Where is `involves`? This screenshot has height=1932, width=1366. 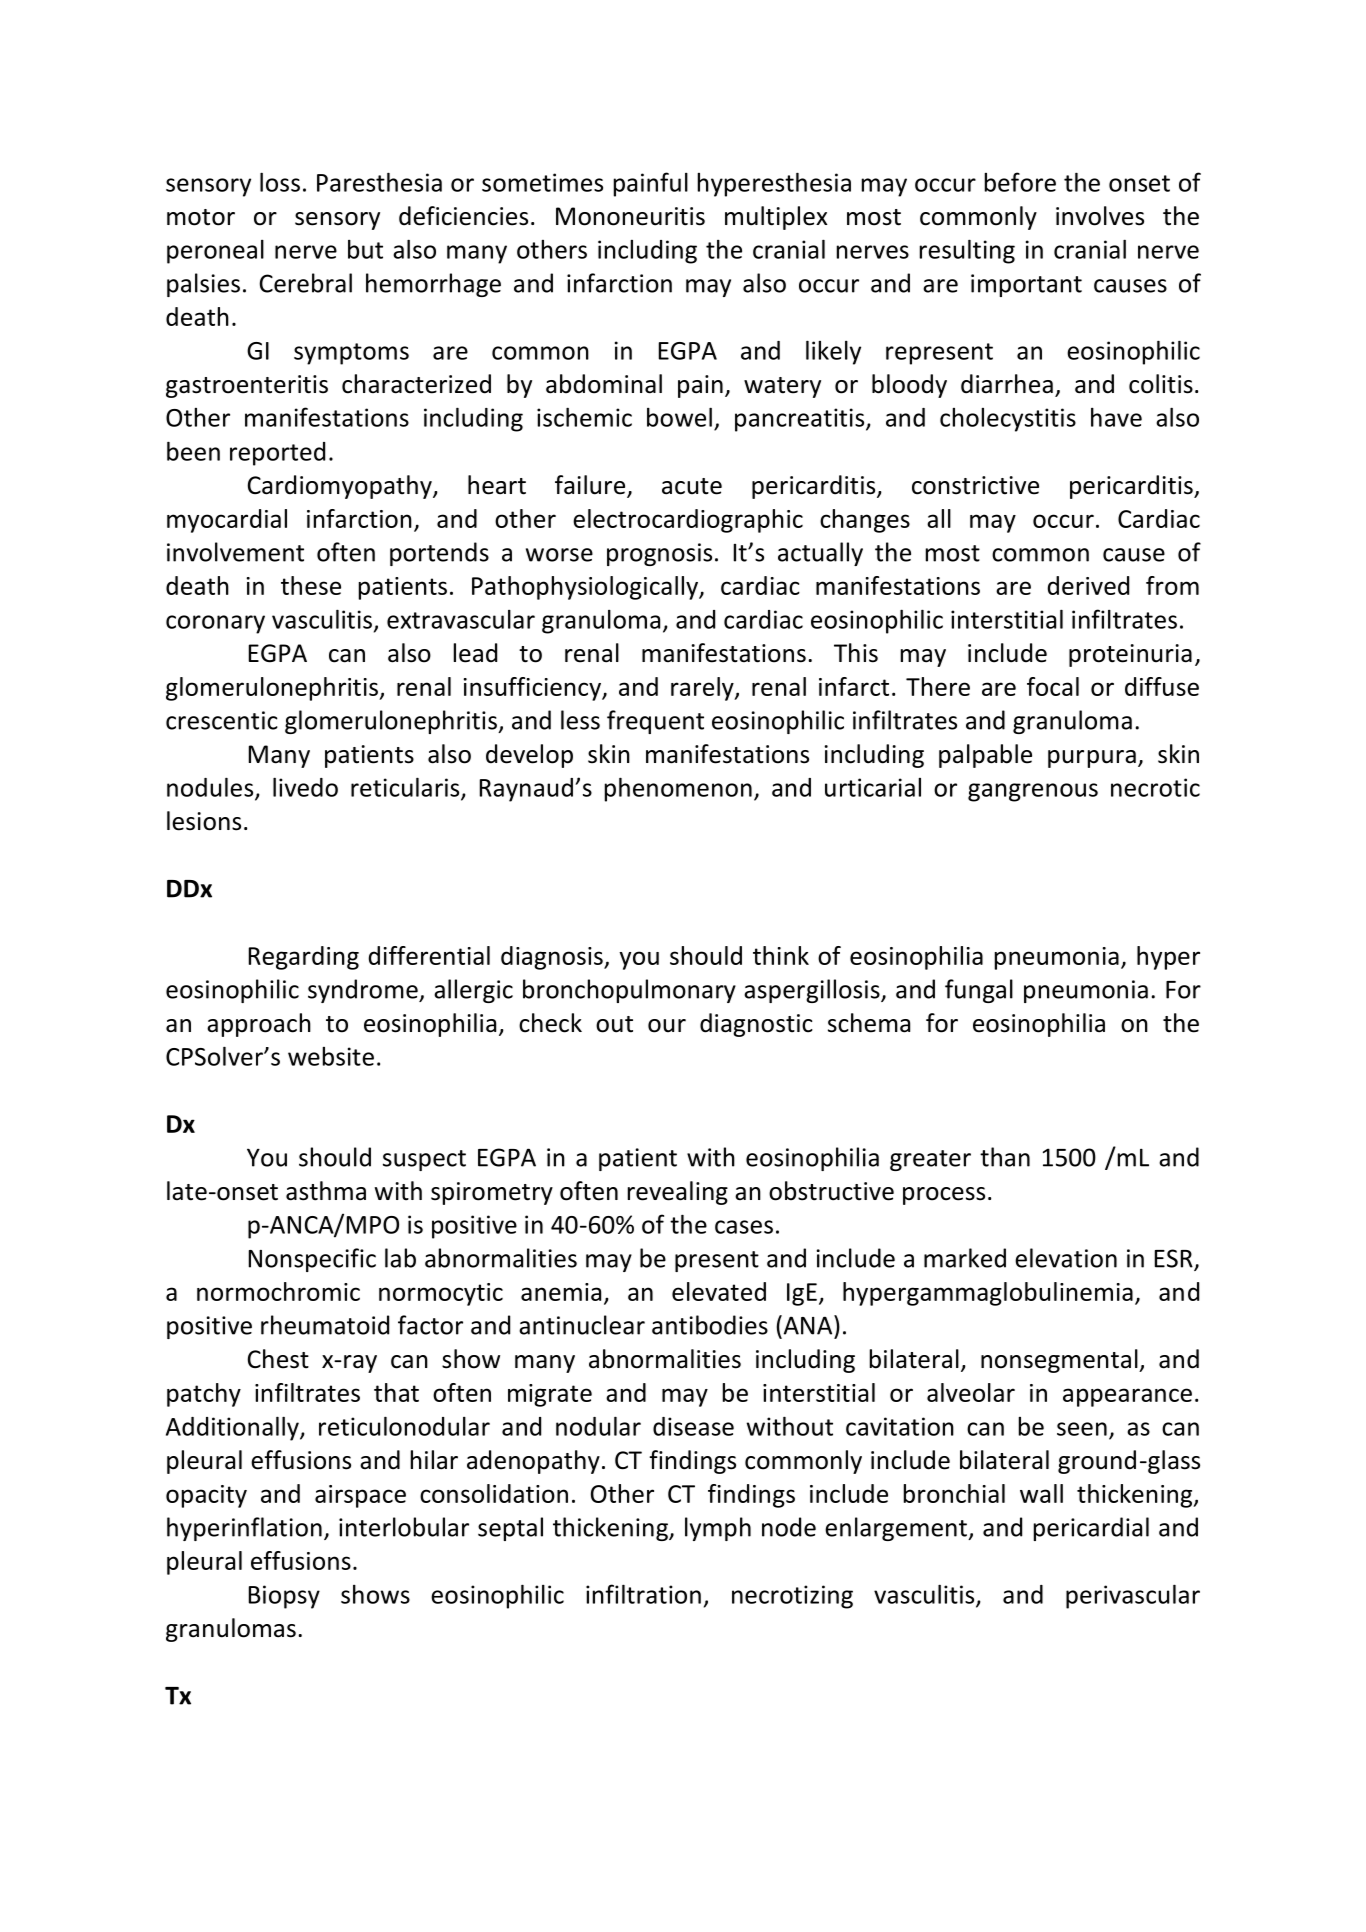
involves is located at coordinates (1100, 216).
